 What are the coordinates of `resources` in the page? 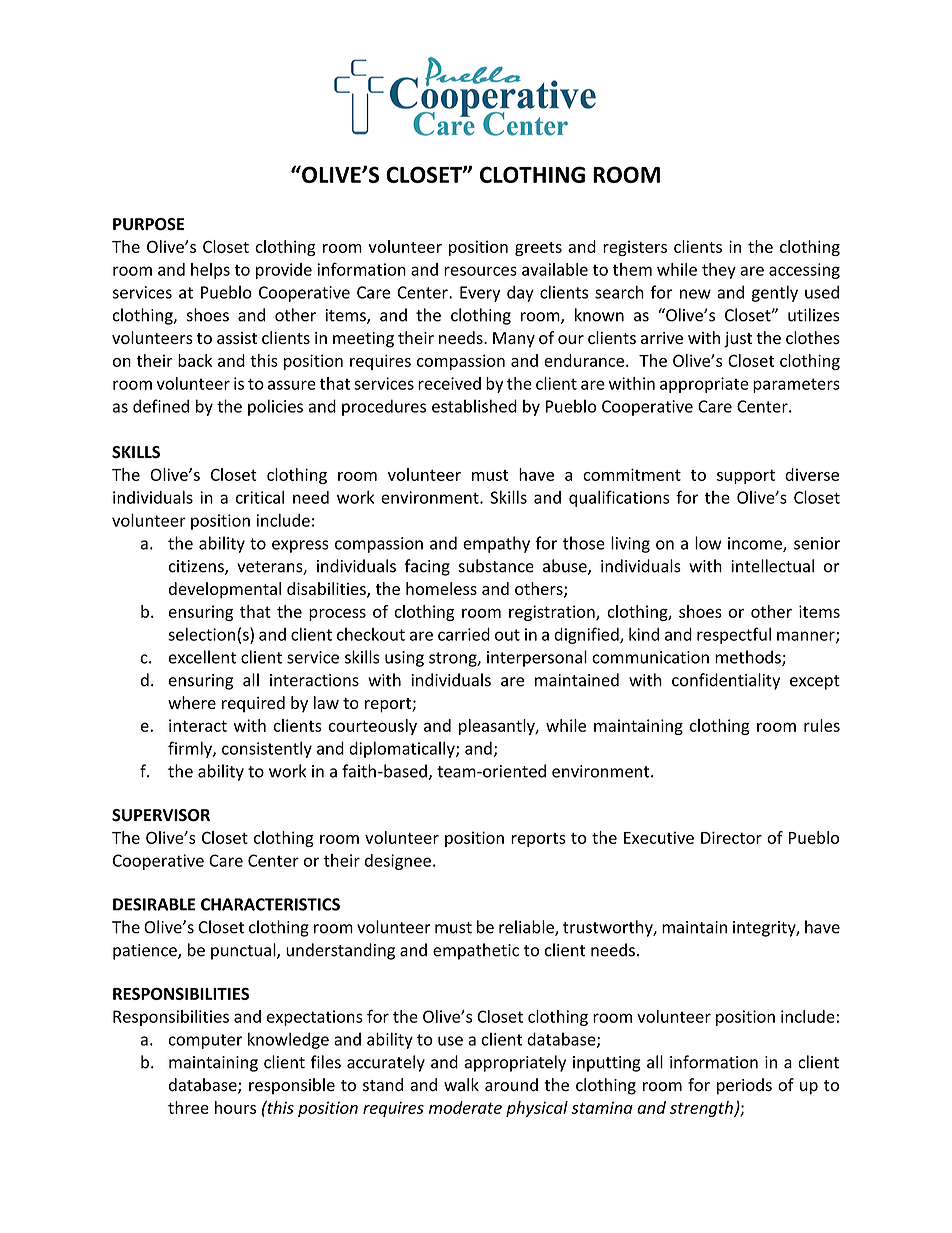 It's located at (480, 271).
